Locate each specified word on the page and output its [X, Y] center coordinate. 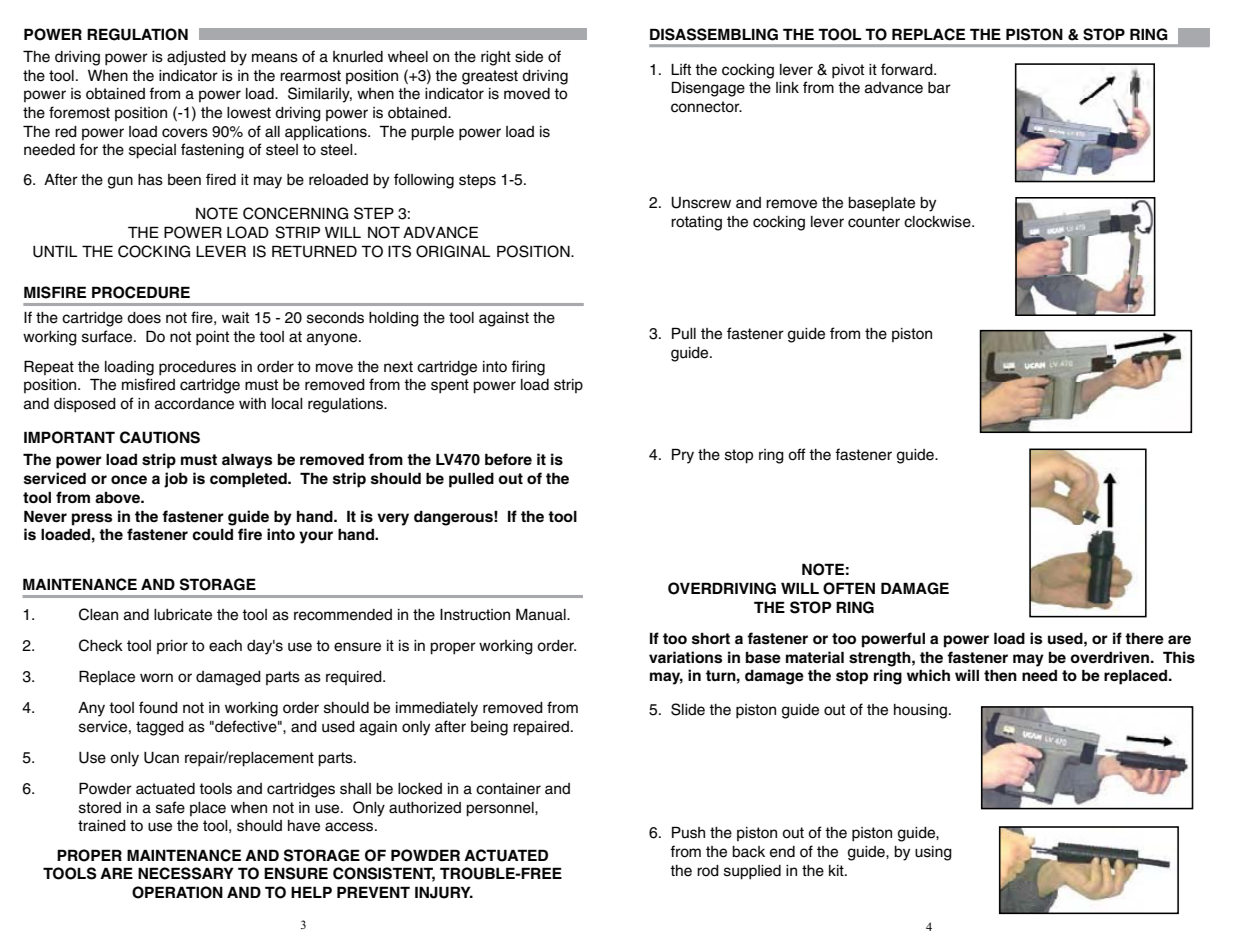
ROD [708, 871]
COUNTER [874, 222]
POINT [212, 338]
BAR [939, 88]
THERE [1144, 639]
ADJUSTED [196, 58]
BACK [748, 852]
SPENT [450, 386]
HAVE [304, 826]
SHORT [711, 639]
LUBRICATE [183, 615]
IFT [684, 69]
